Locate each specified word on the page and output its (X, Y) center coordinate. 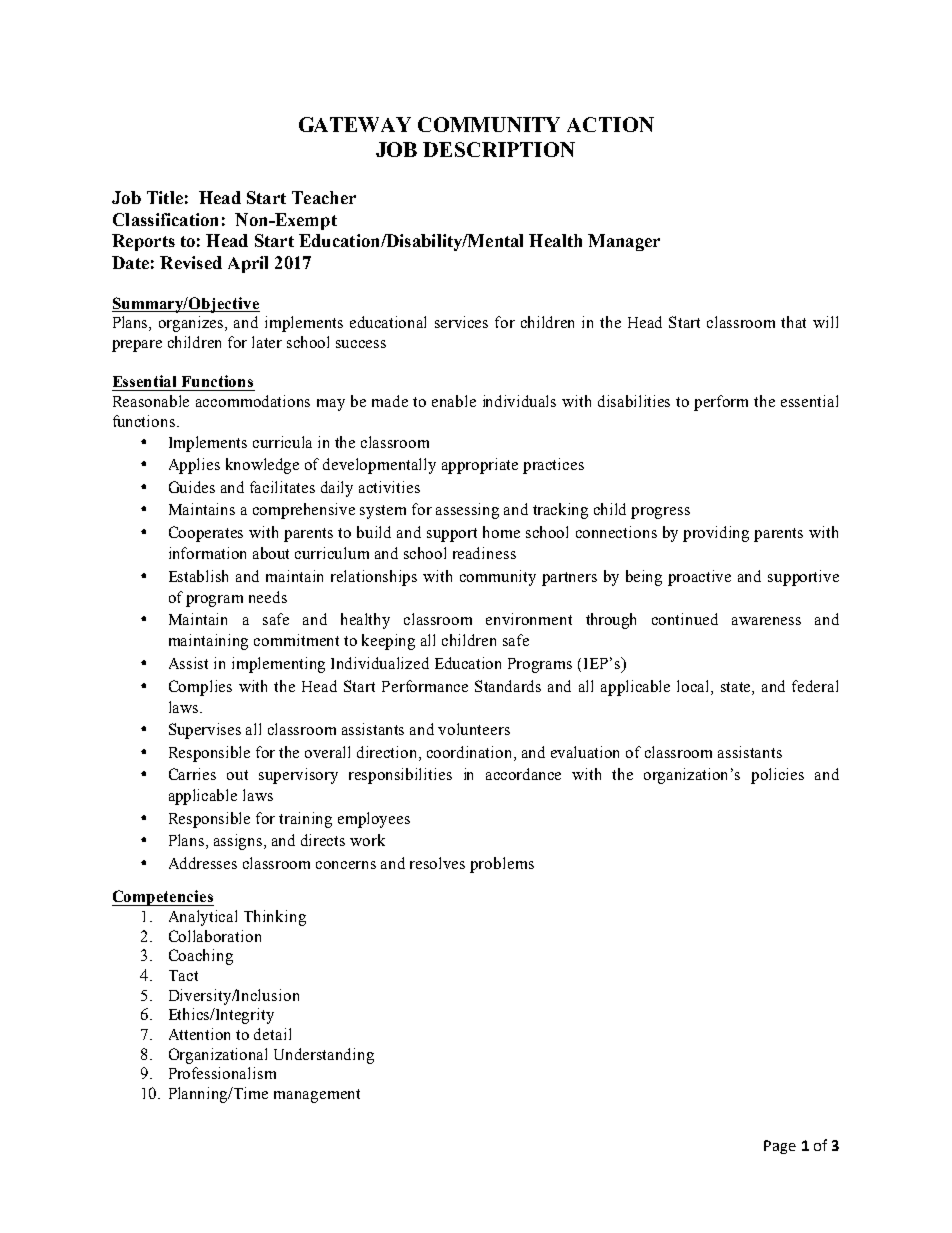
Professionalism (222, 1073)
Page (780, 1147)
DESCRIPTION (499, 149)
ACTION (610, 124)
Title (165, 197)
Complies (200, 688)
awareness (766, 621)
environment (529, 619)
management (317, 1096)
